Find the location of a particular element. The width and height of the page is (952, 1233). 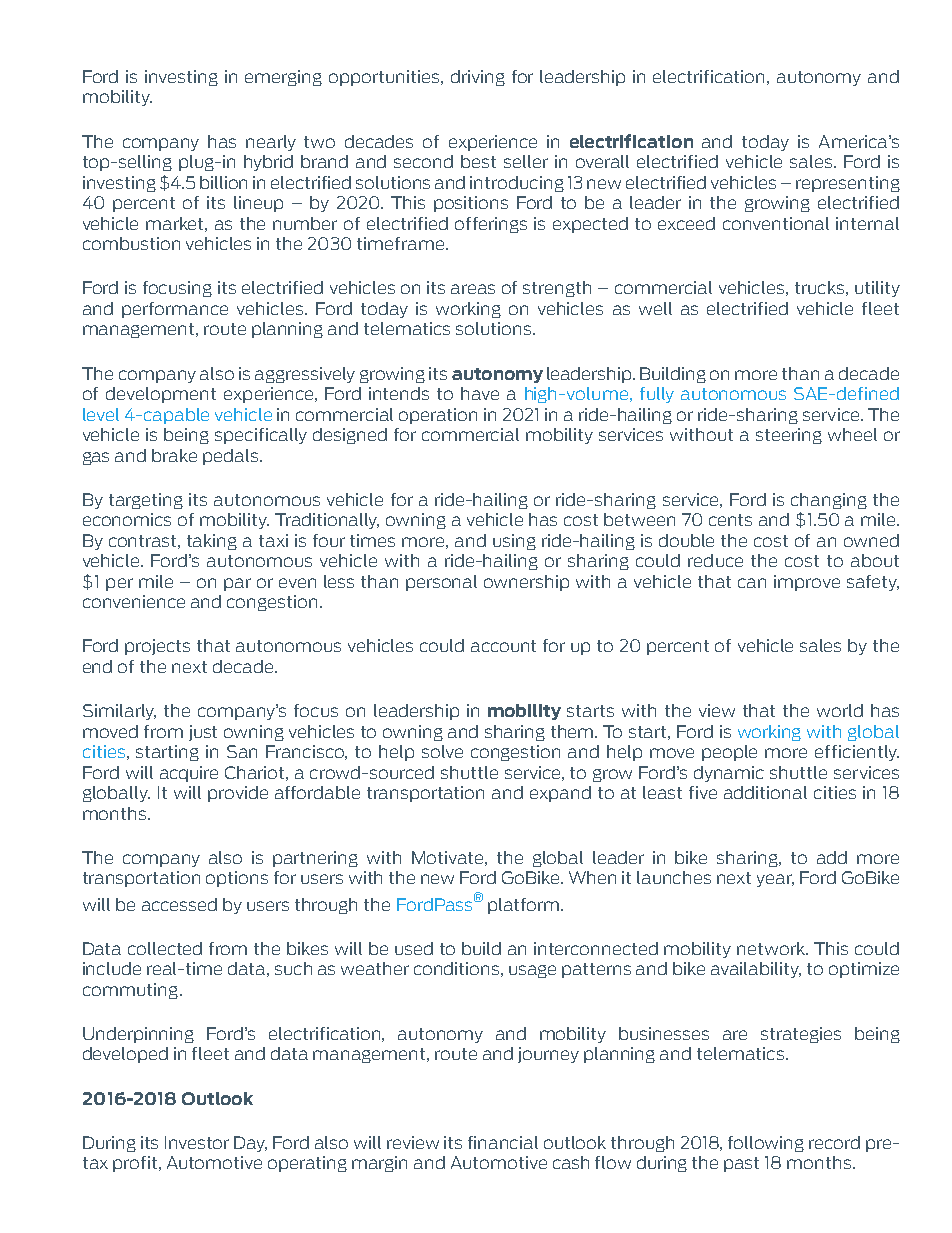

solve is located at coordinates (442, 751).
